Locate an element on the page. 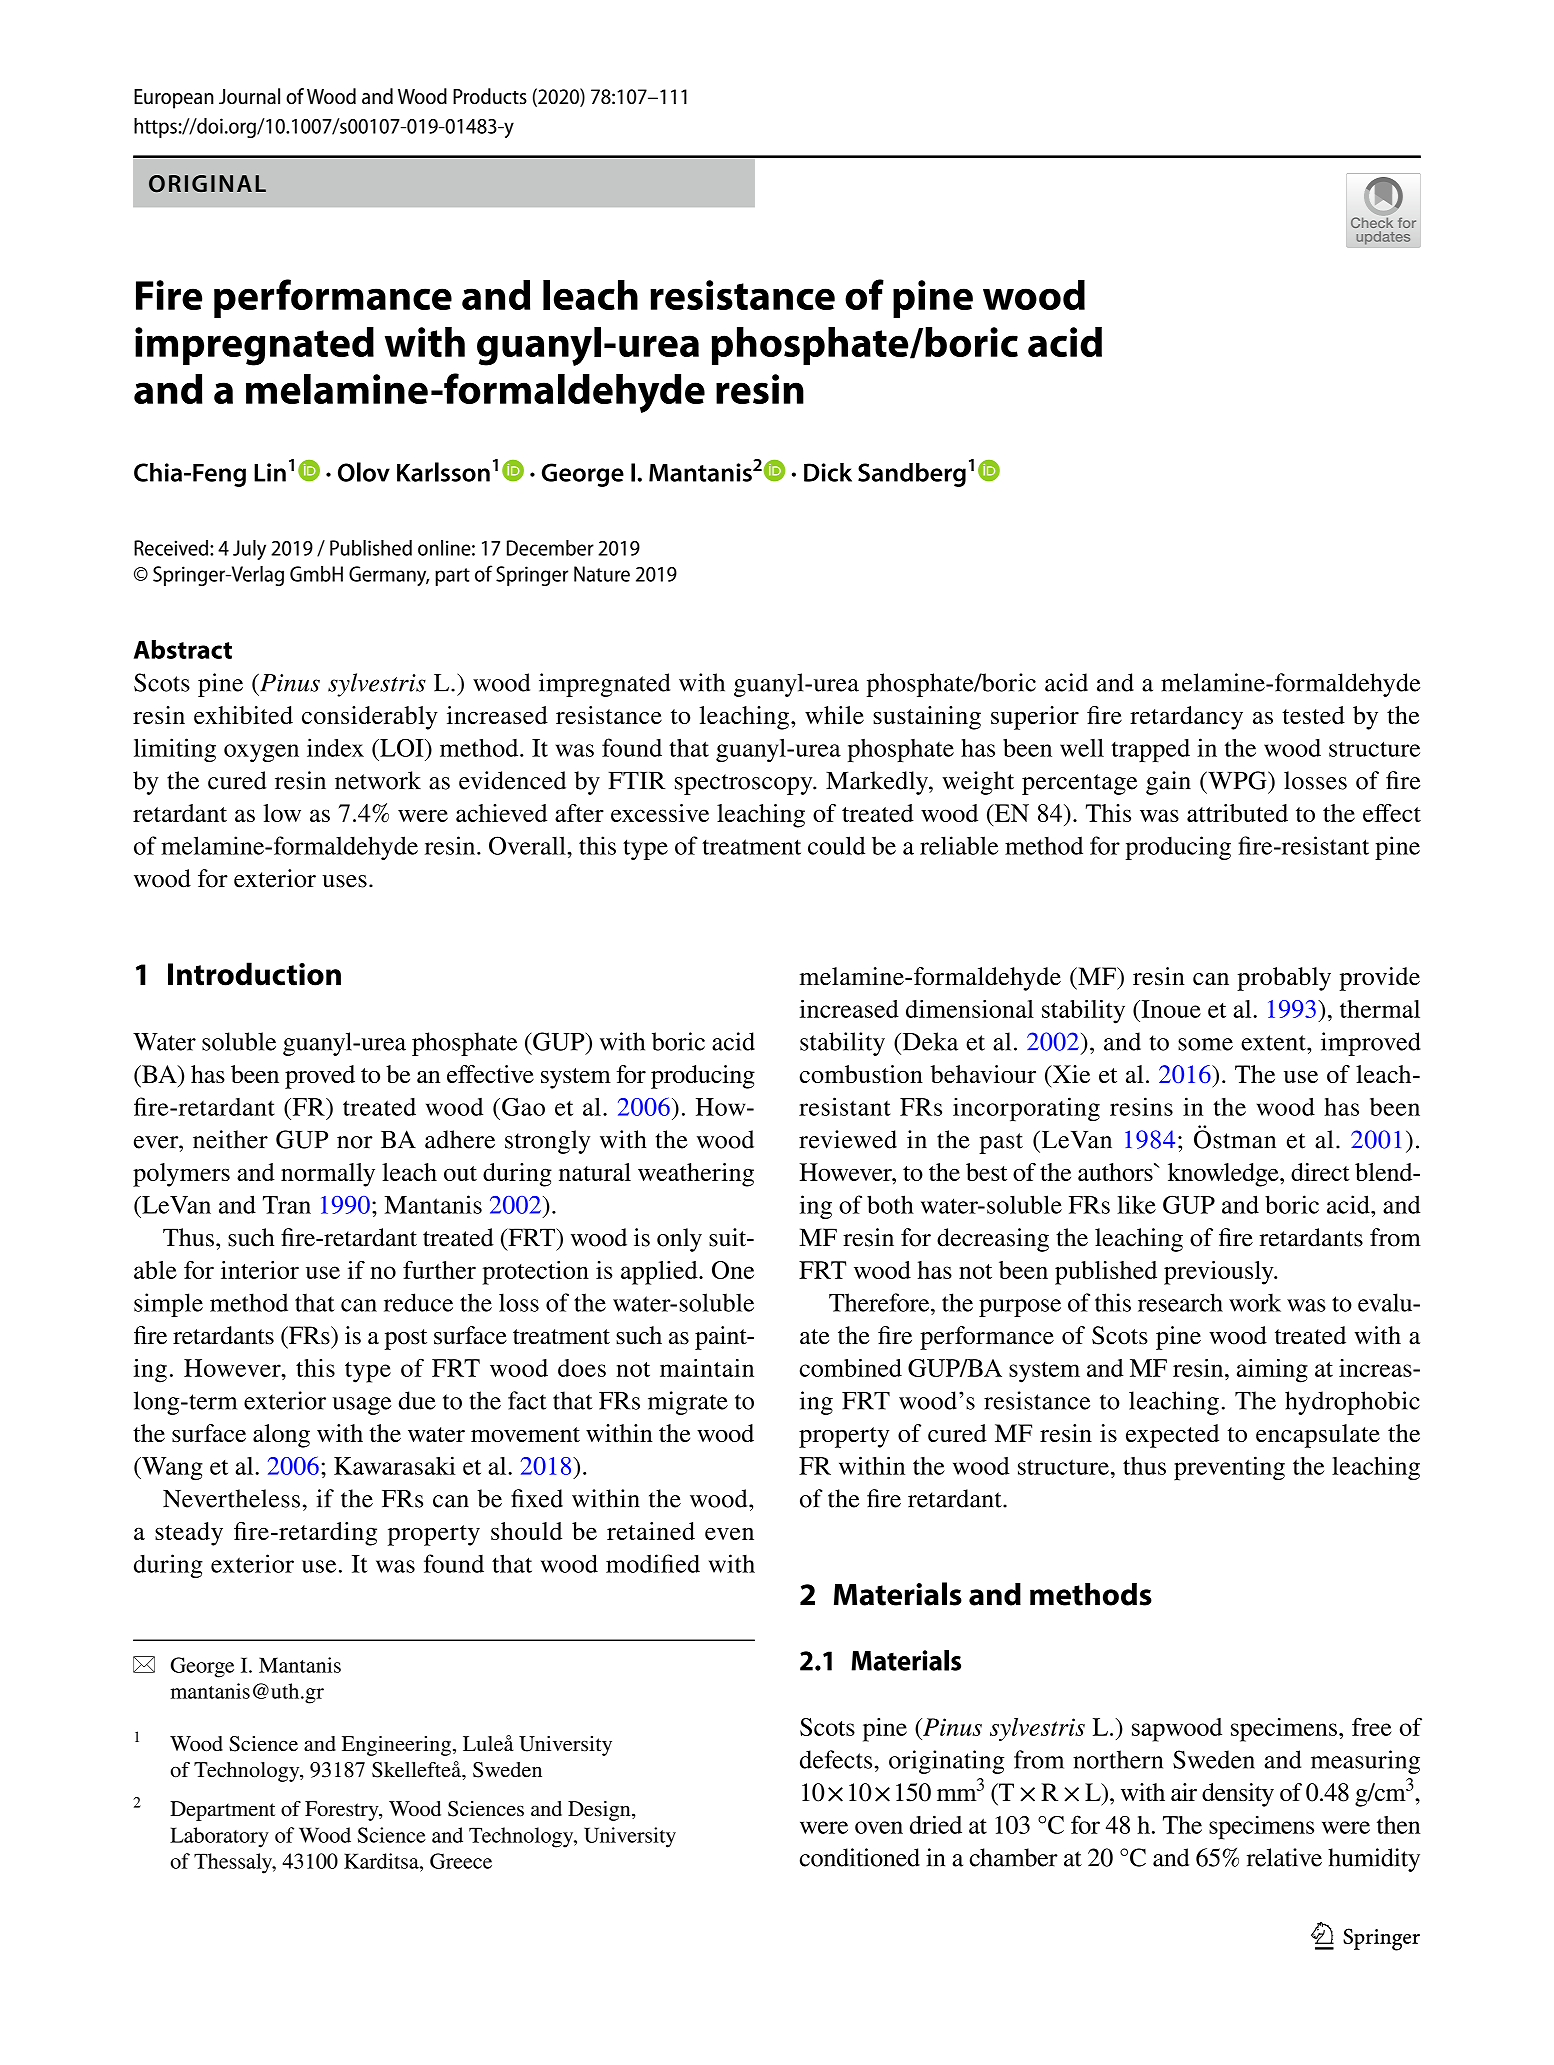  July is located at coordinates (249, 550).
